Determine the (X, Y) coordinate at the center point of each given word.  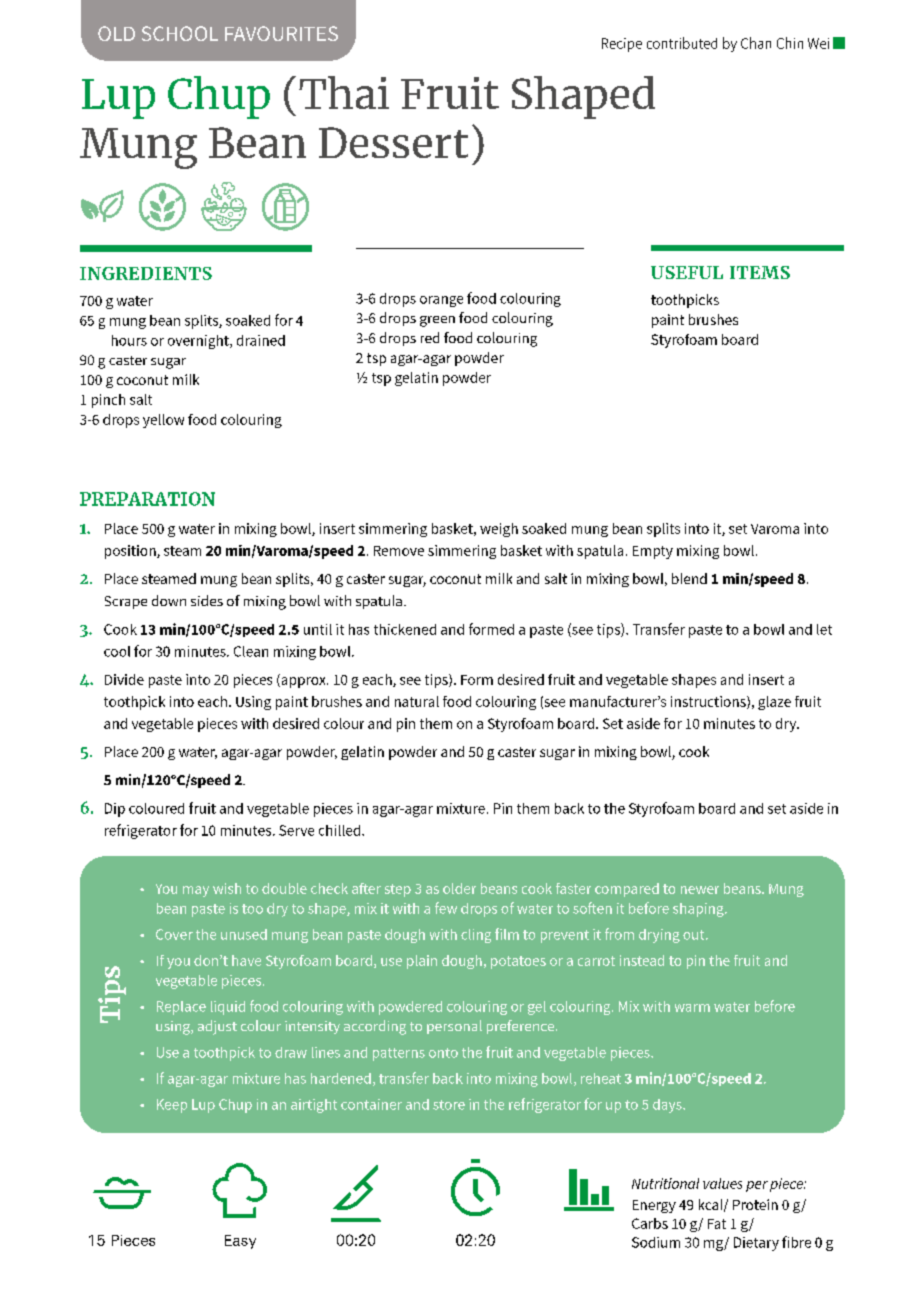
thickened (405, 629)
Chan (756, 43)
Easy (240, 1242)
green (437, 321)
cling (476, 936)
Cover (174, 934)
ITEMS (760, 272)
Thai (344, 92)
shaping (699, 910)
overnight (199, 342)
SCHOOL (180, 33)
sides (207, 600)
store (449, 1105)
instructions (709, 702)
